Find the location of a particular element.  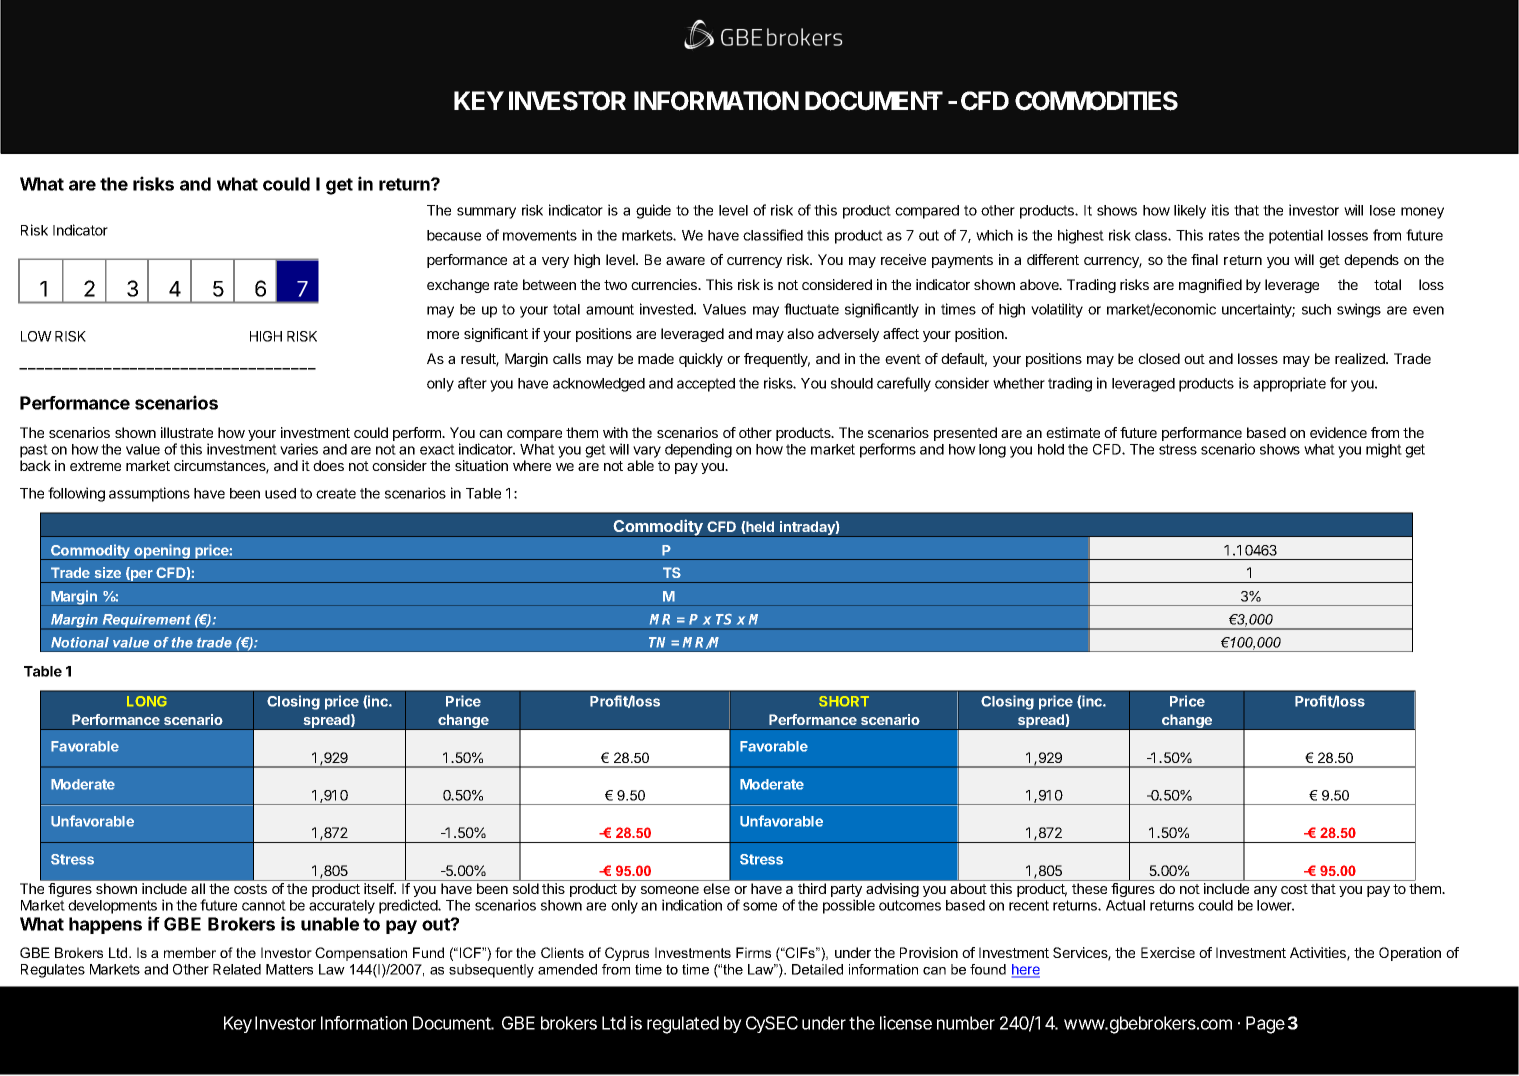

guide is located at coordinates (653, 211).
